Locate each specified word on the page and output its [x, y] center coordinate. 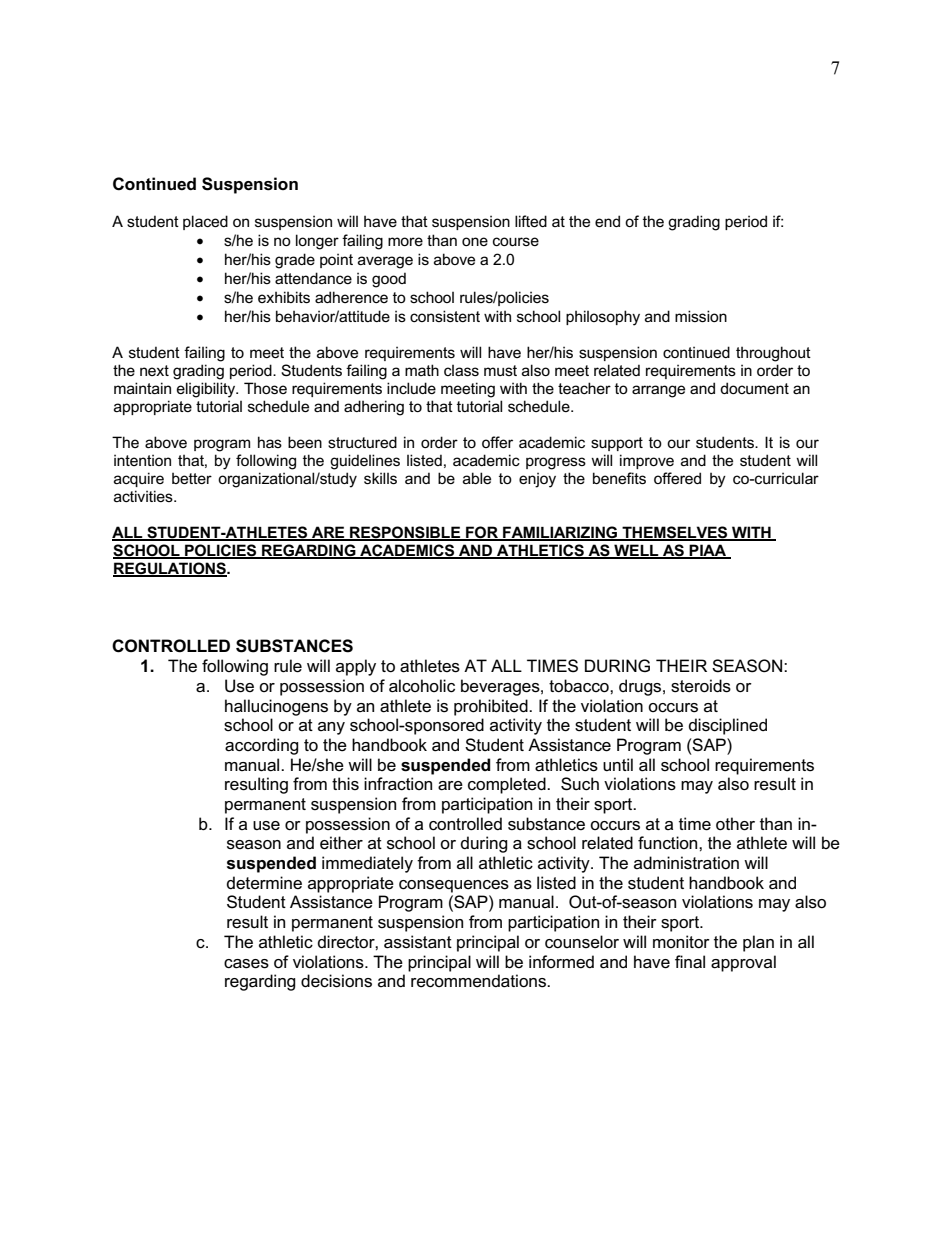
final [690, 962]
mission [701, 316]
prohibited [492, 707]
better [192, 478]
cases [246, 964]
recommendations [479, 981]
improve [647, 461]
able [477, 478]
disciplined [728, 726]
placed [205, 222]
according [262, 746]
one [475, 241]
